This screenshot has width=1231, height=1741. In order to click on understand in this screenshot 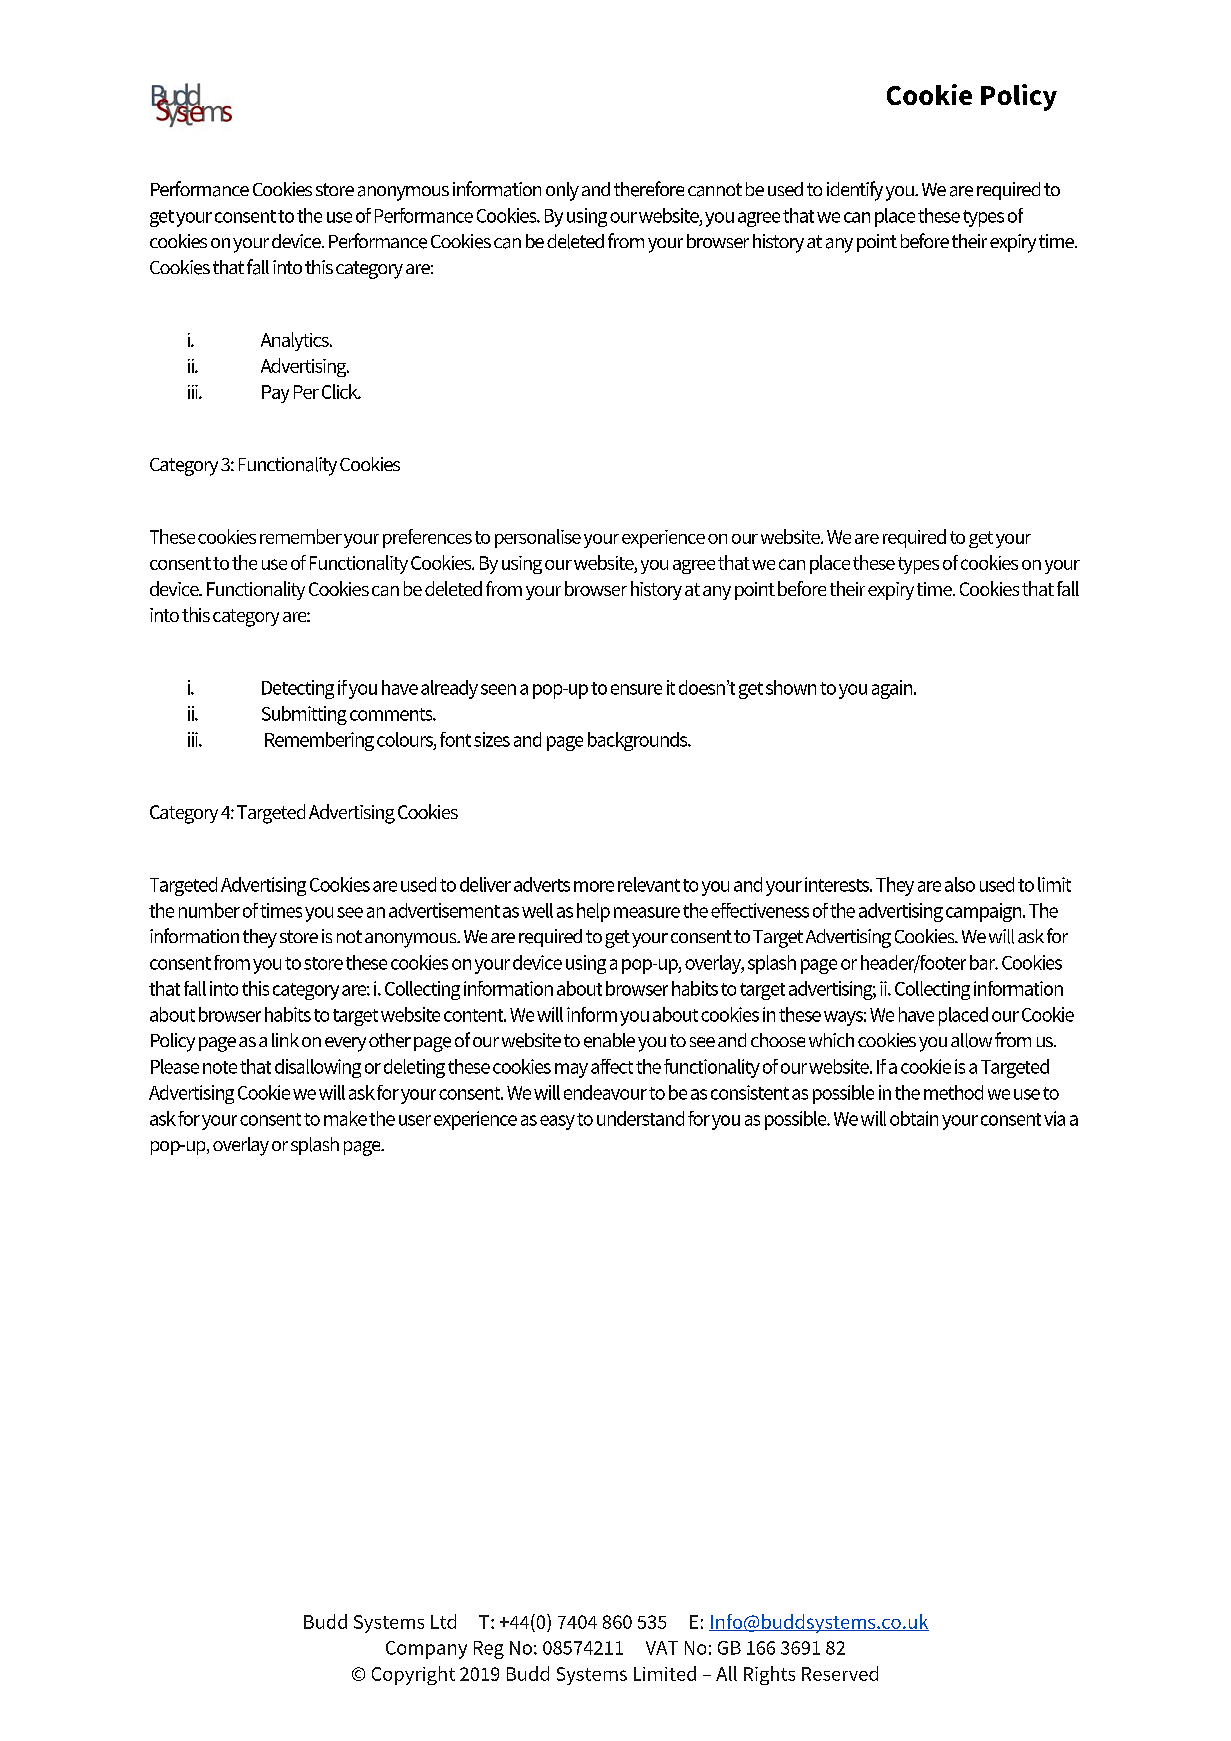, I will do `click(640, 1118)`.
